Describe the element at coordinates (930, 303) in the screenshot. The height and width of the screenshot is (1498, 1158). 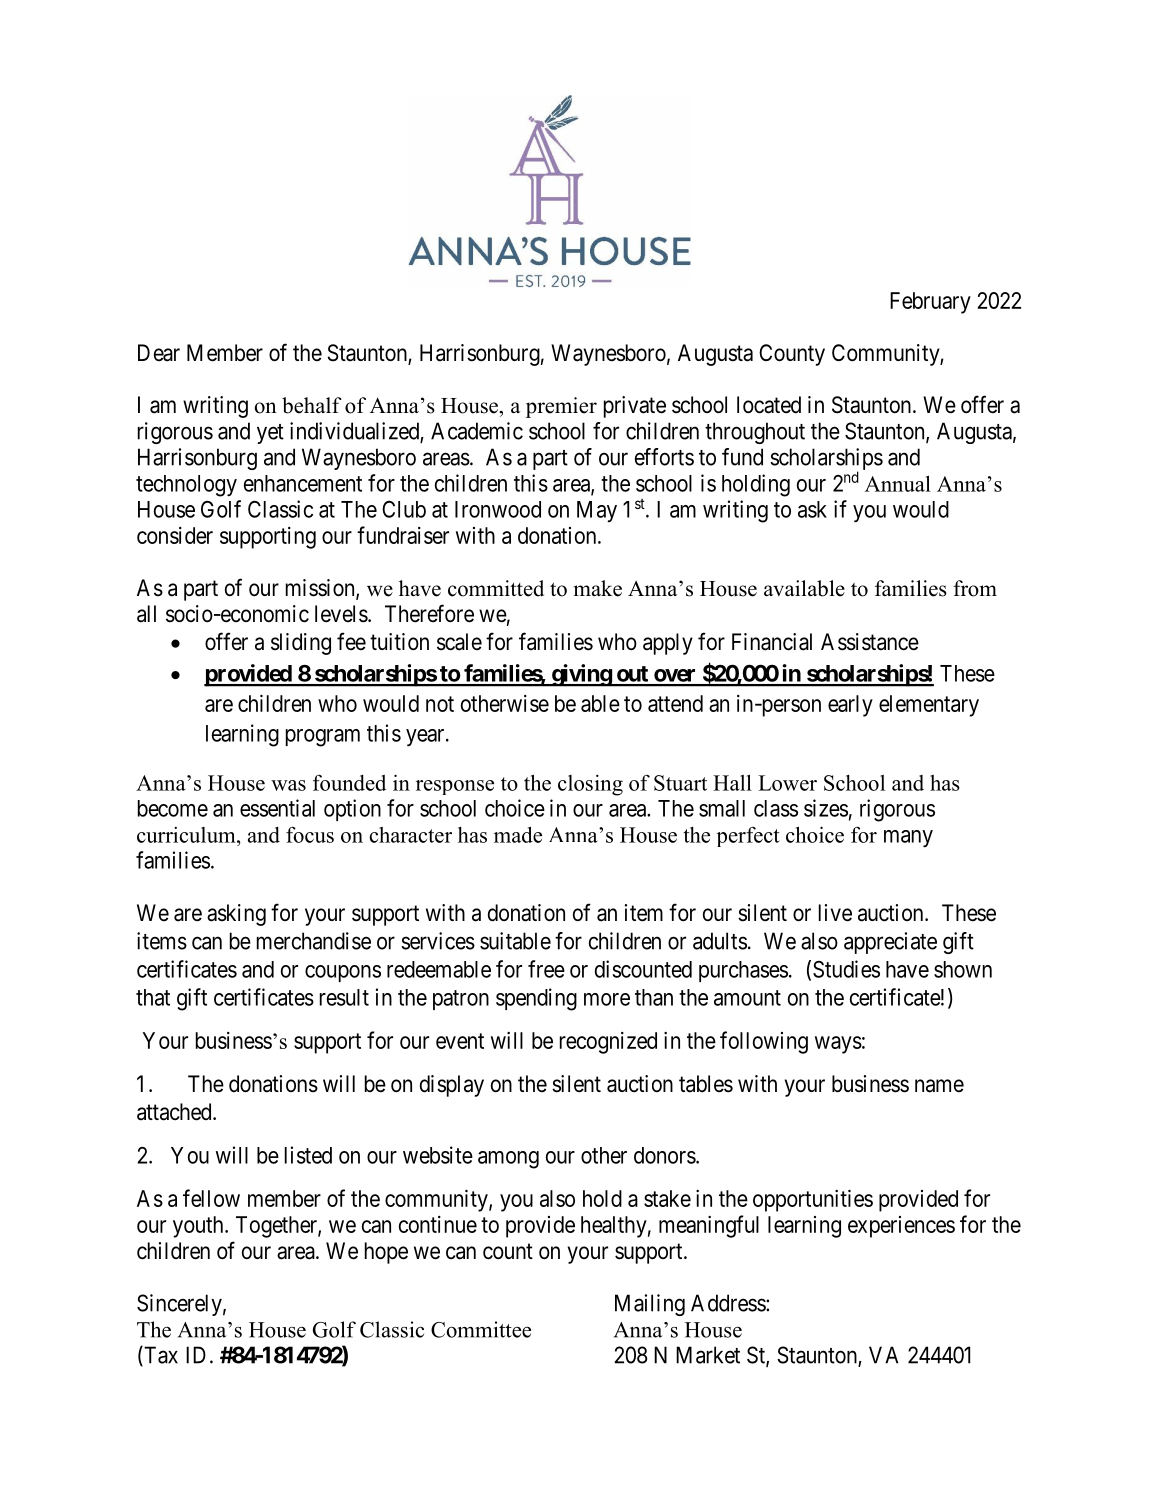
I see `February` at that location.
